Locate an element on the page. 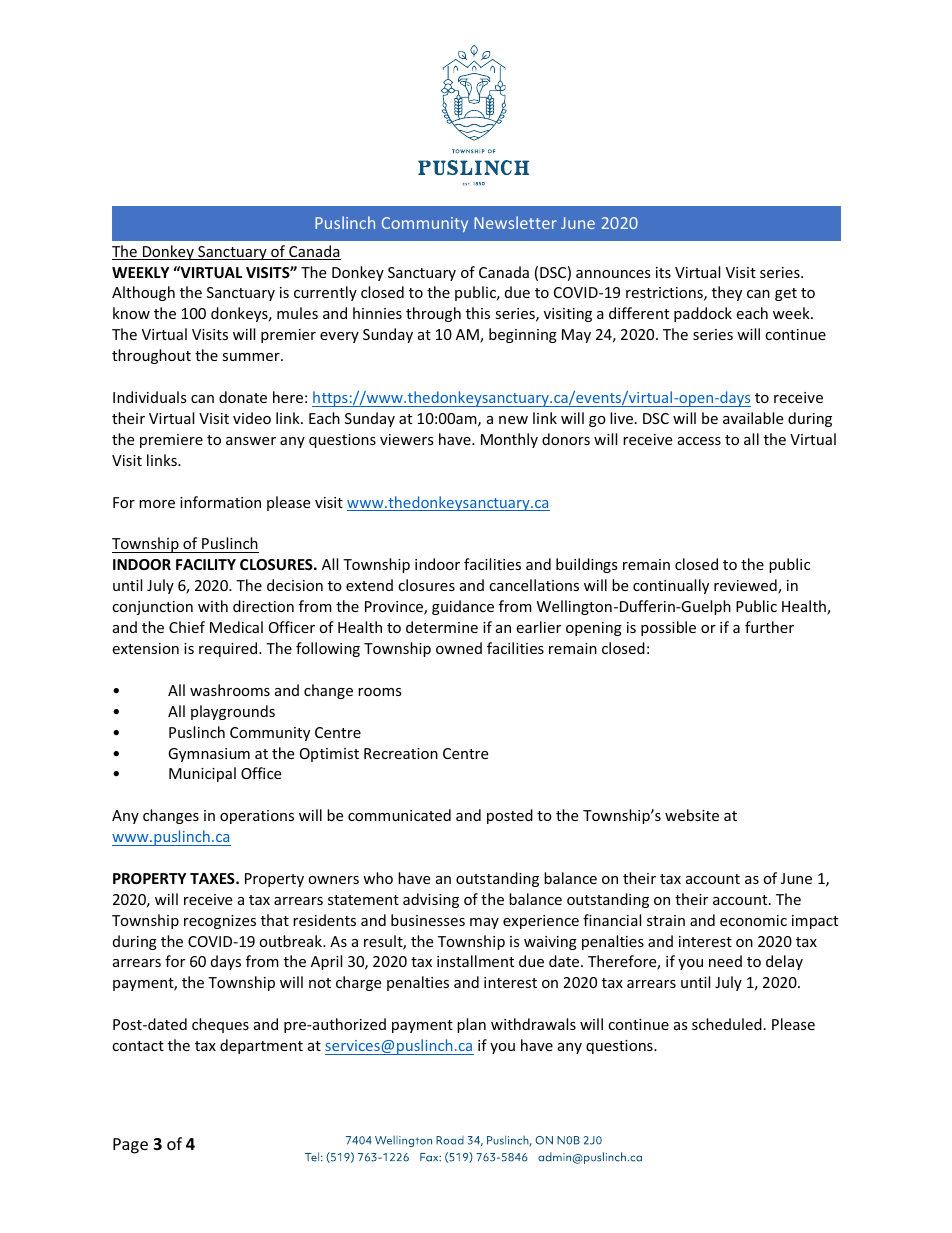 The image size is (952, 1233). plan is located at coordinates (471, 1025).
